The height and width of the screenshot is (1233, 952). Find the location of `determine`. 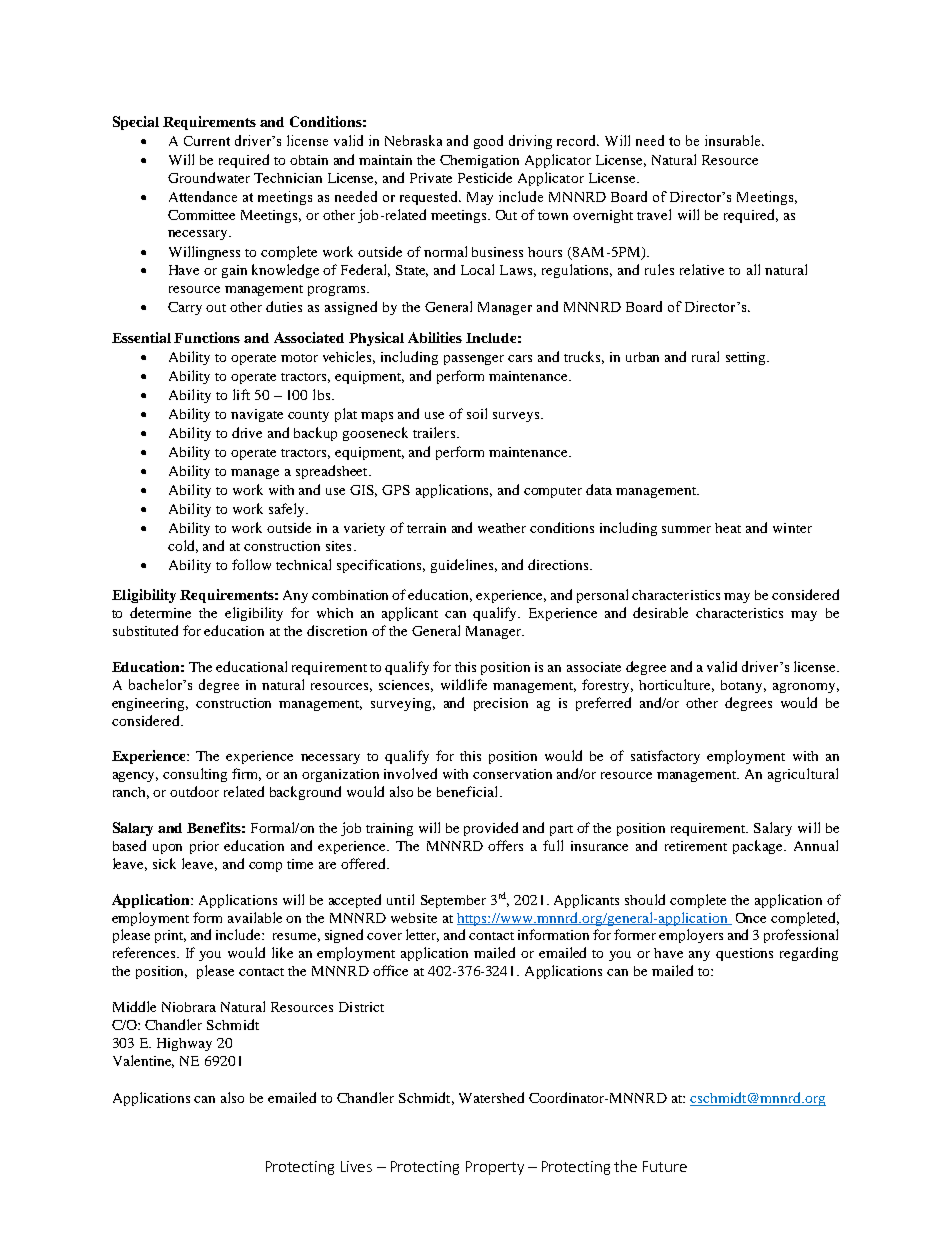

determine is located at coordinates (160, 612).
